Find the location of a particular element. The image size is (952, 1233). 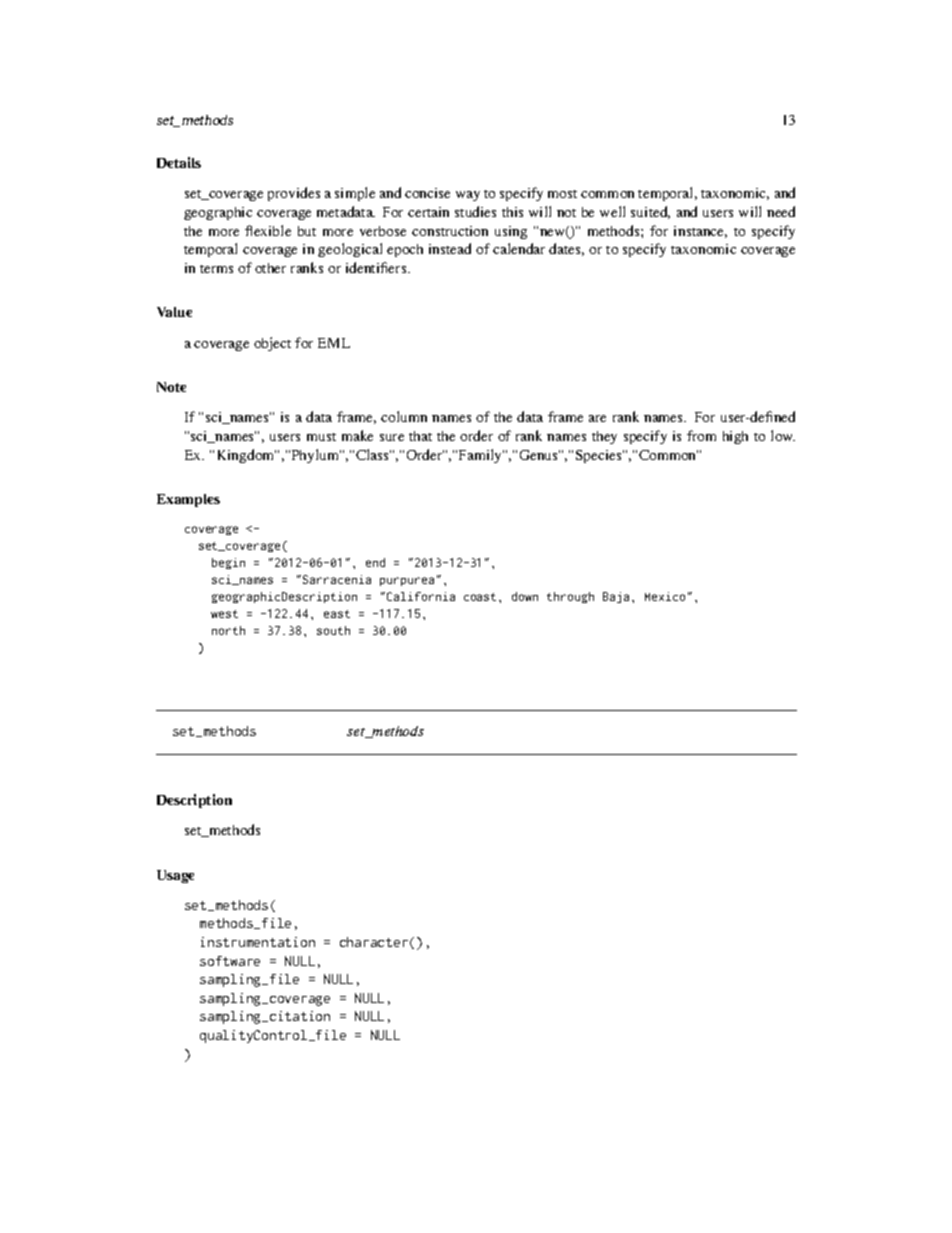

software is located at coordinates (230, 961).
